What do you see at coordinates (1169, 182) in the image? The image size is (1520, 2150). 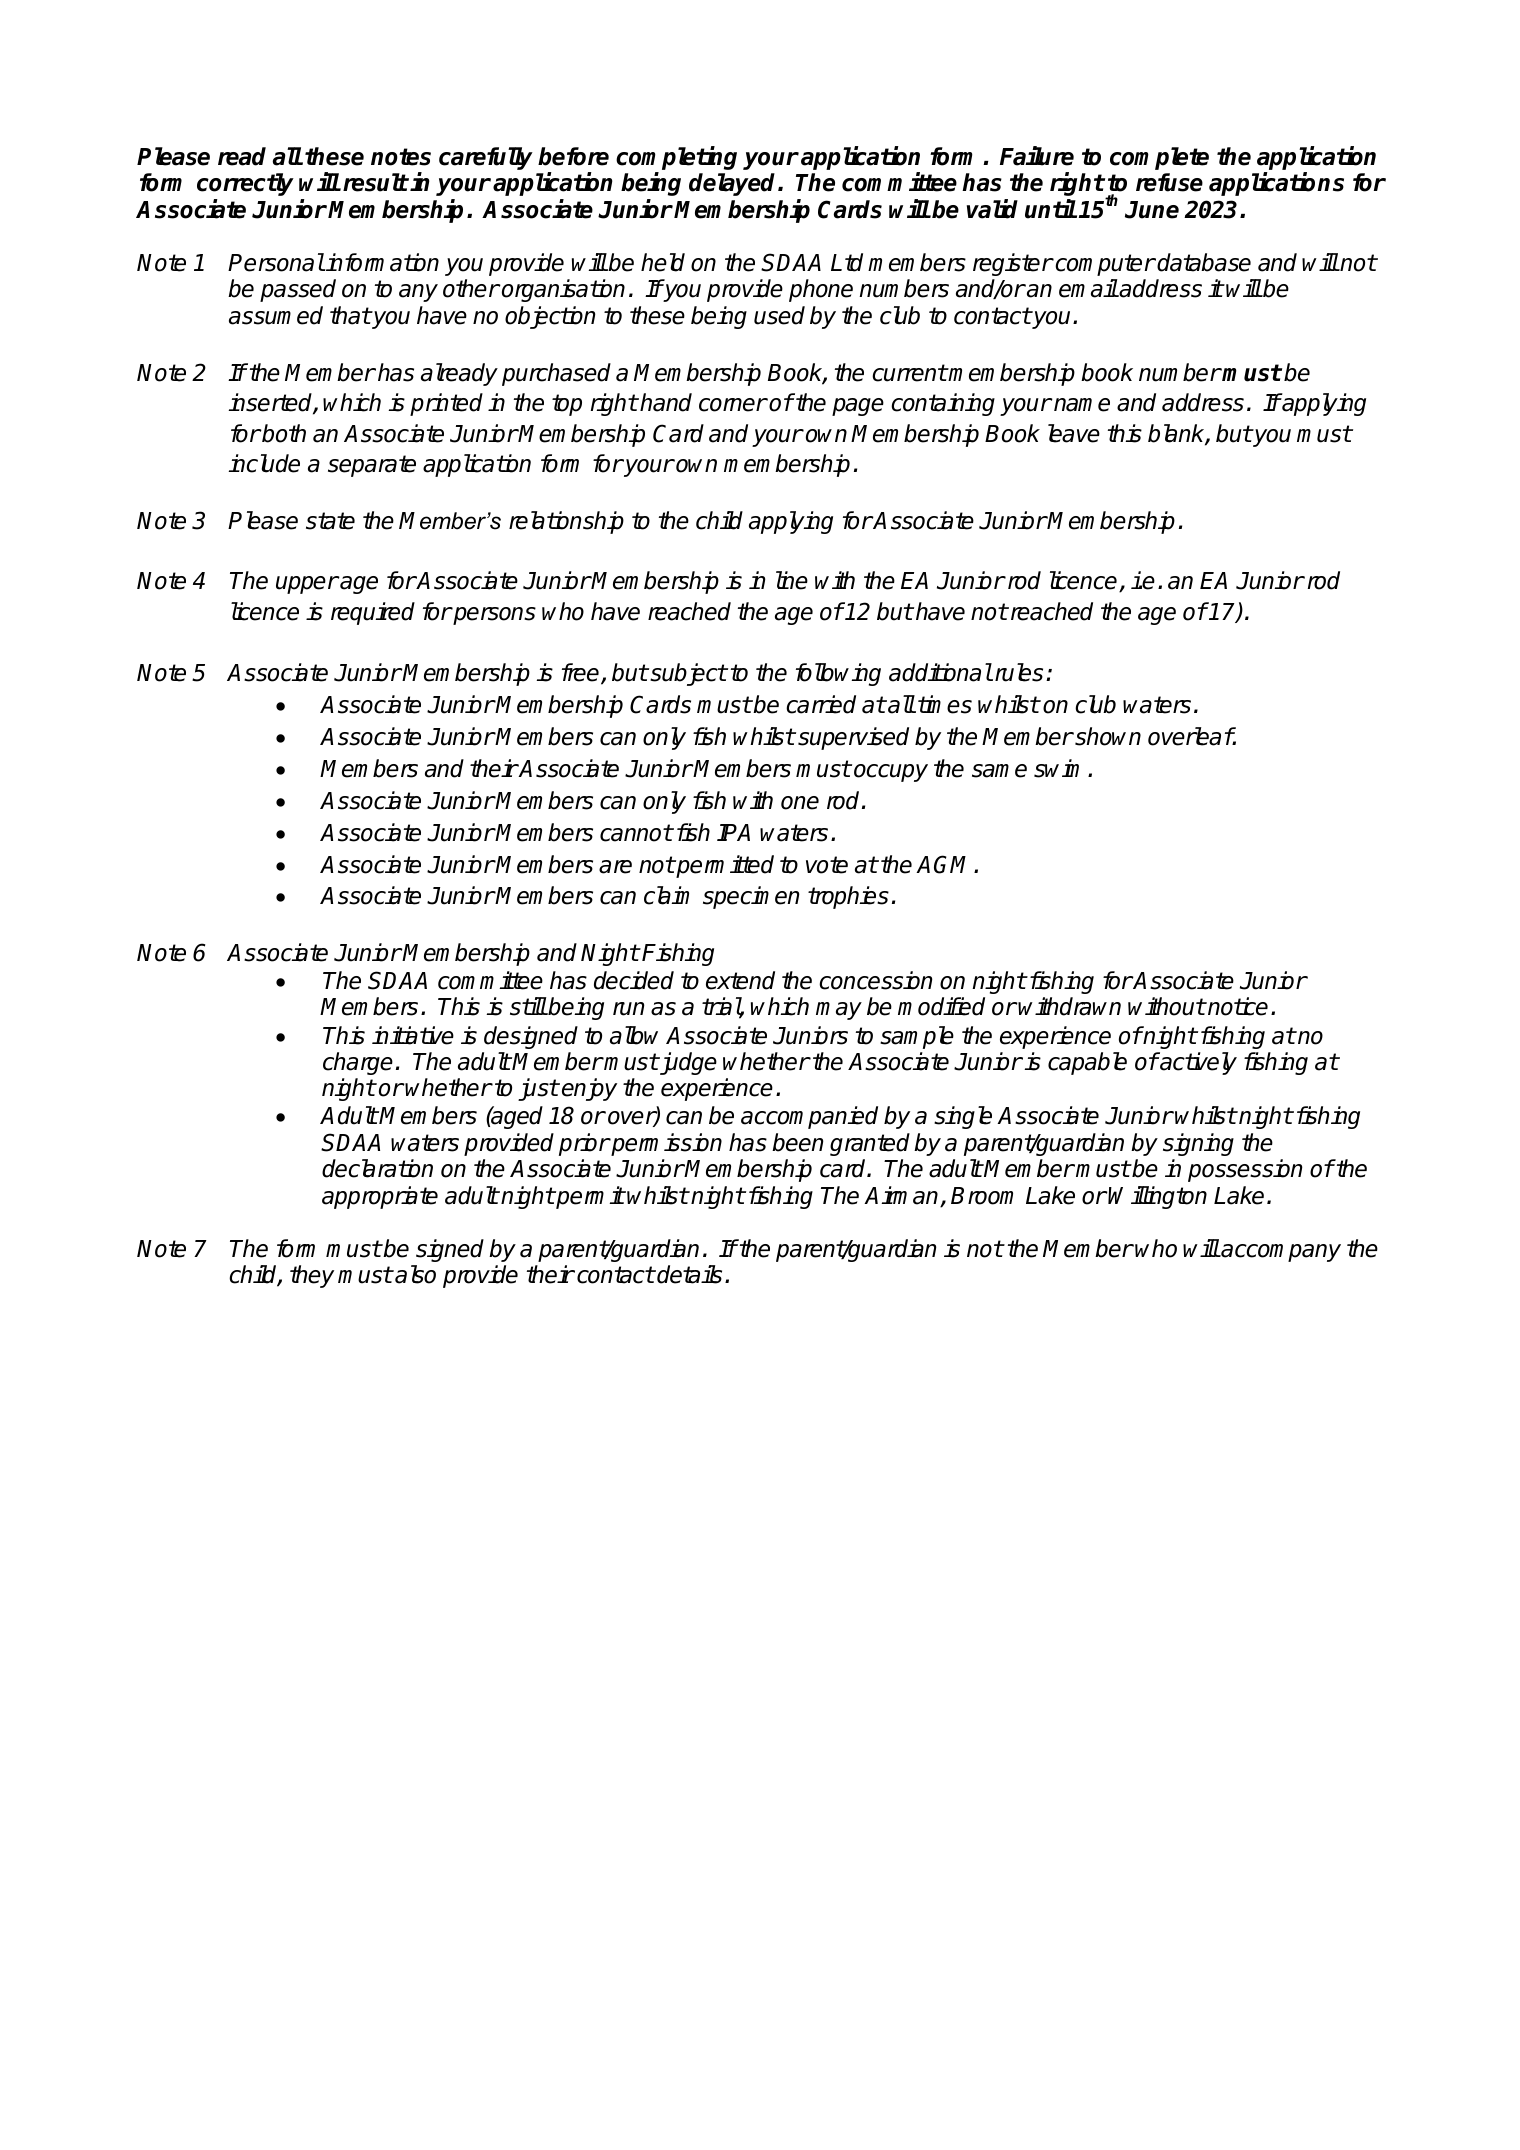 I see `refuse` at bounding box center [1169, 182].
